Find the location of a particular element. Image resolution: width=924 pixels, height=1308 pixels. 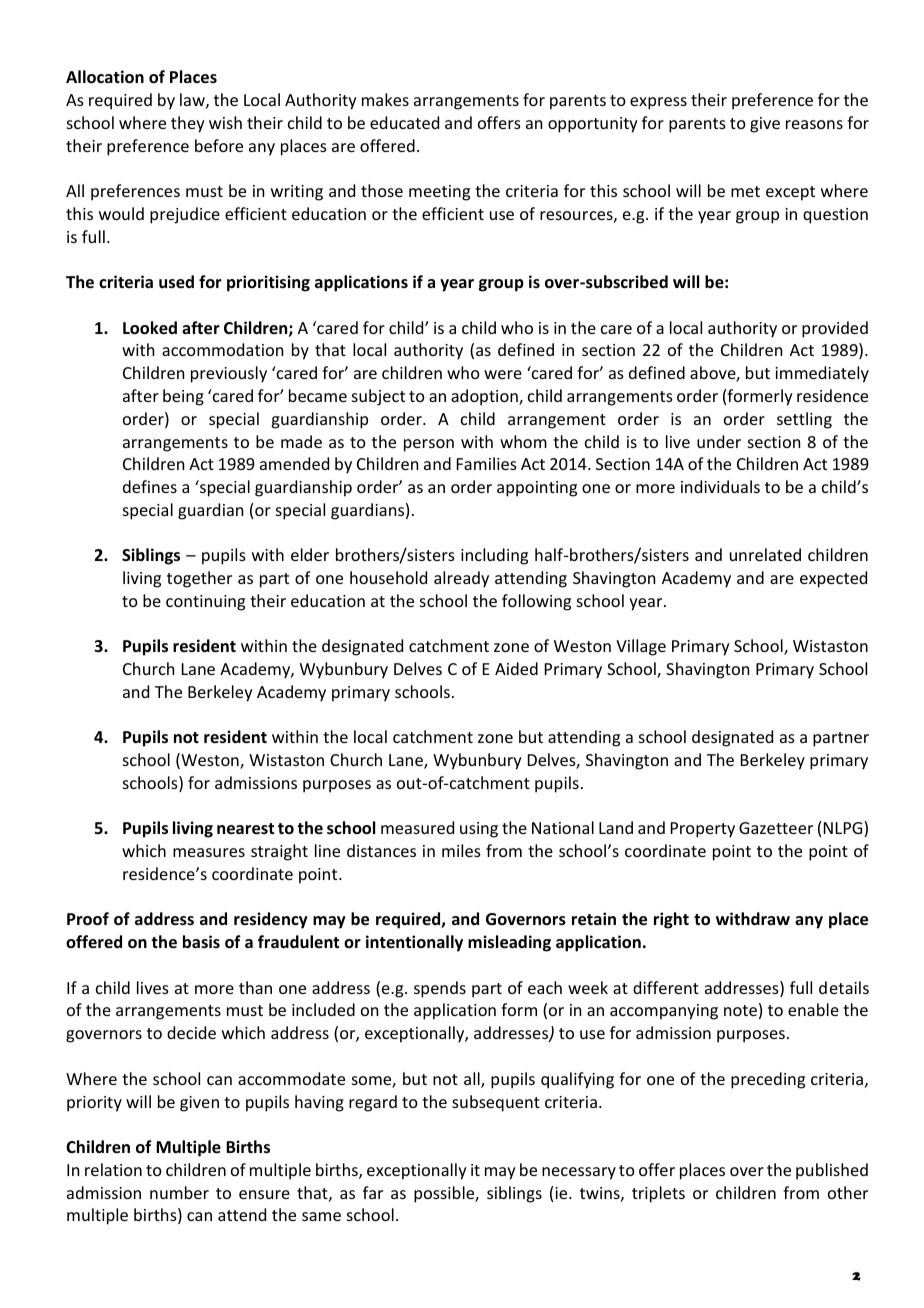

Aided is located at coordinates (516, 668).
